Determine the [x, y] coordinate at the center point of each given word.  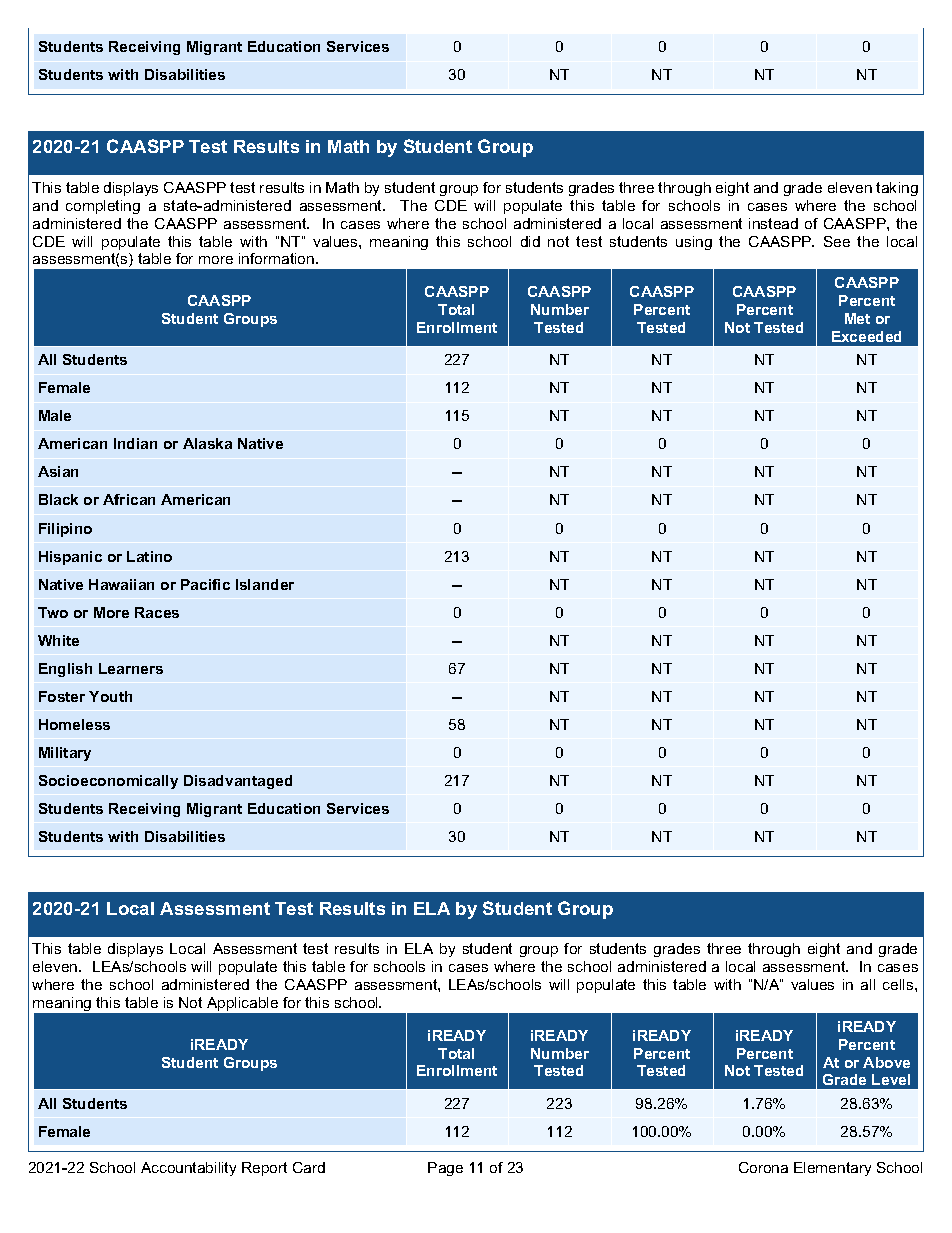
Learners [131, 668]
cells [899, 984]
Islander [265, 584]
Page [445, 1169]
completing [103, 207]
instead [773, 223]
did [530, 241]
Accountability [188, 1169]
